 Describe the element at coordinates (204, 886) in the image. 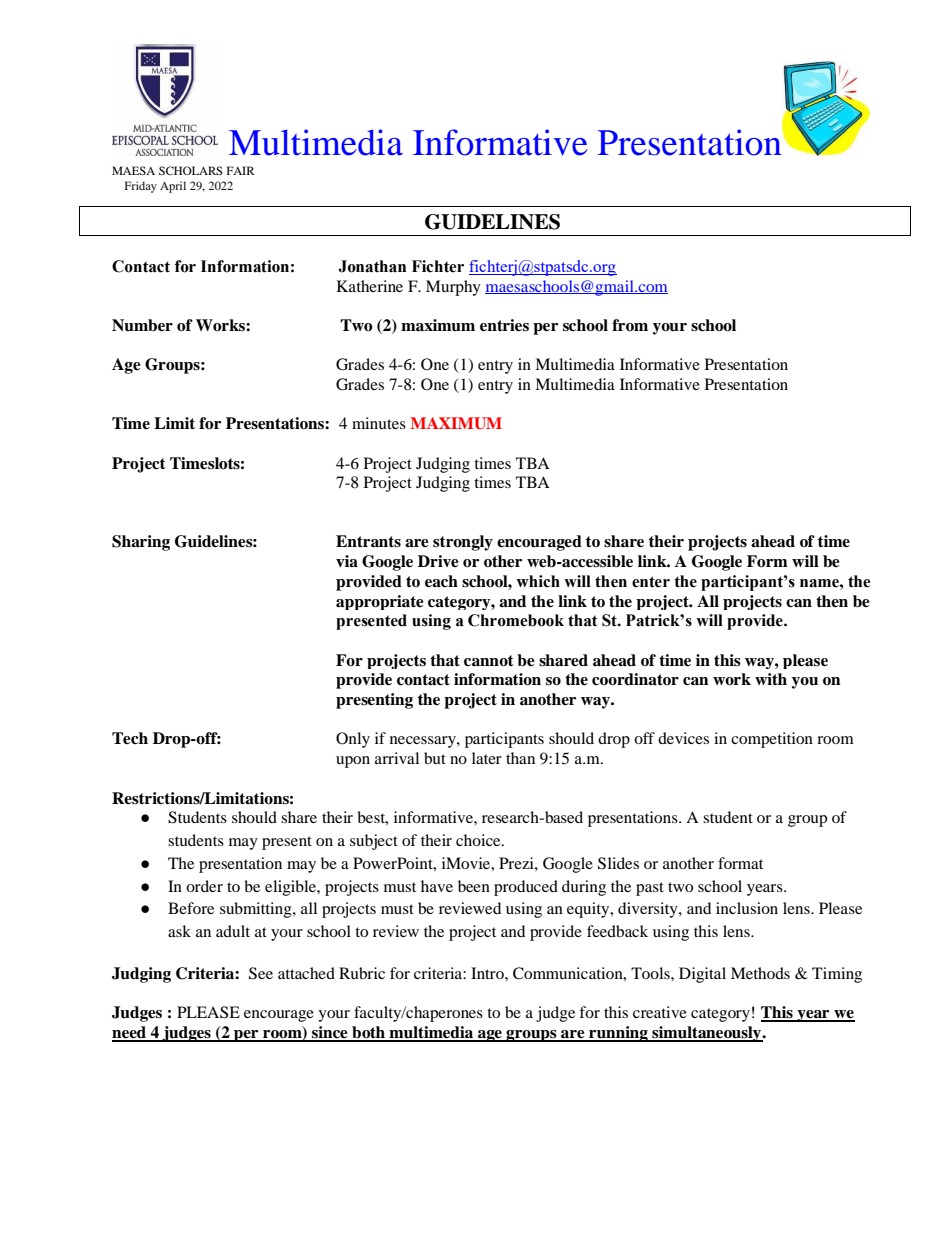

I see `order` at that location.
